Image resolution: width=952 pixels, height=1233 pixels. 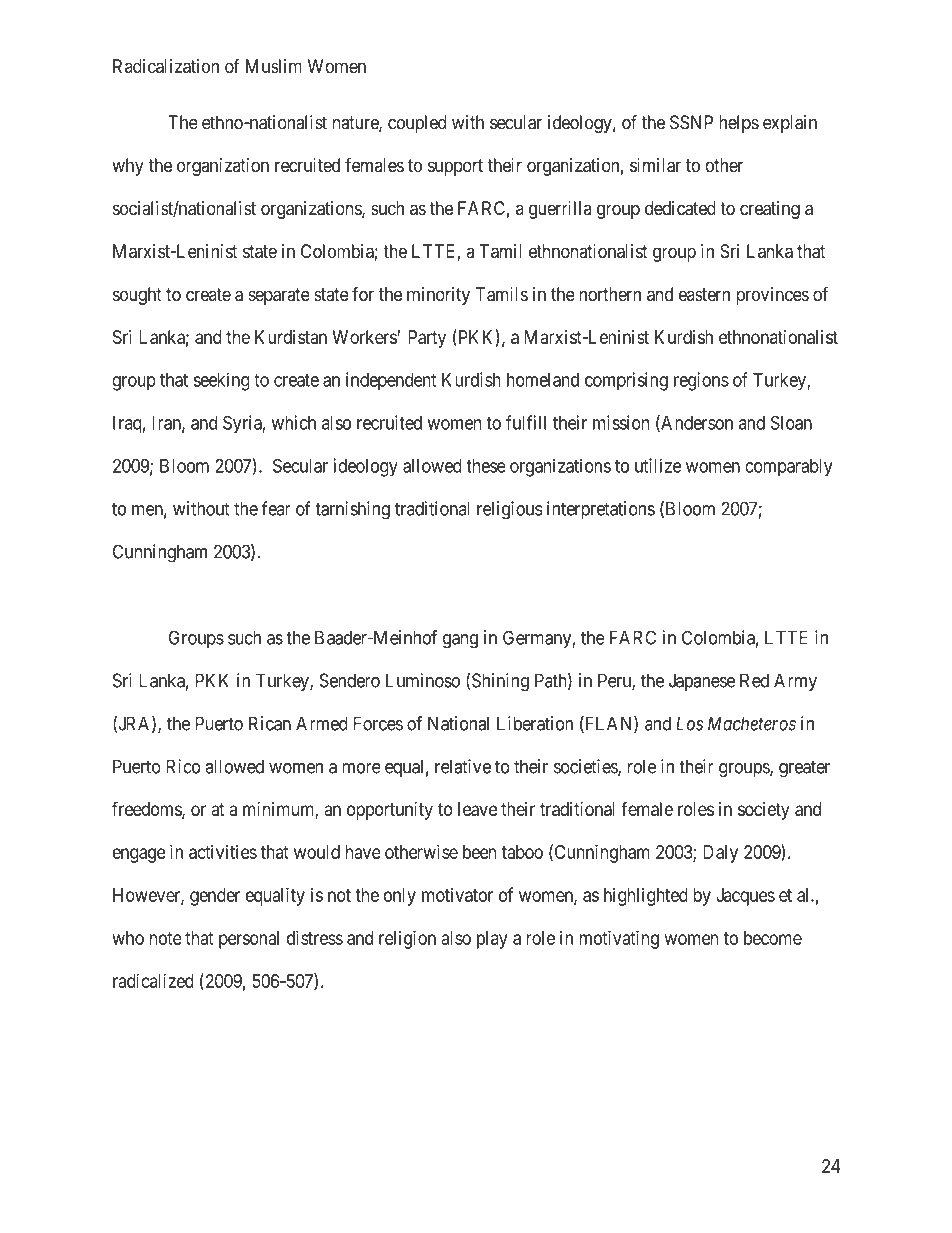 I want to click on coupled, so click(x=417, y=124).
